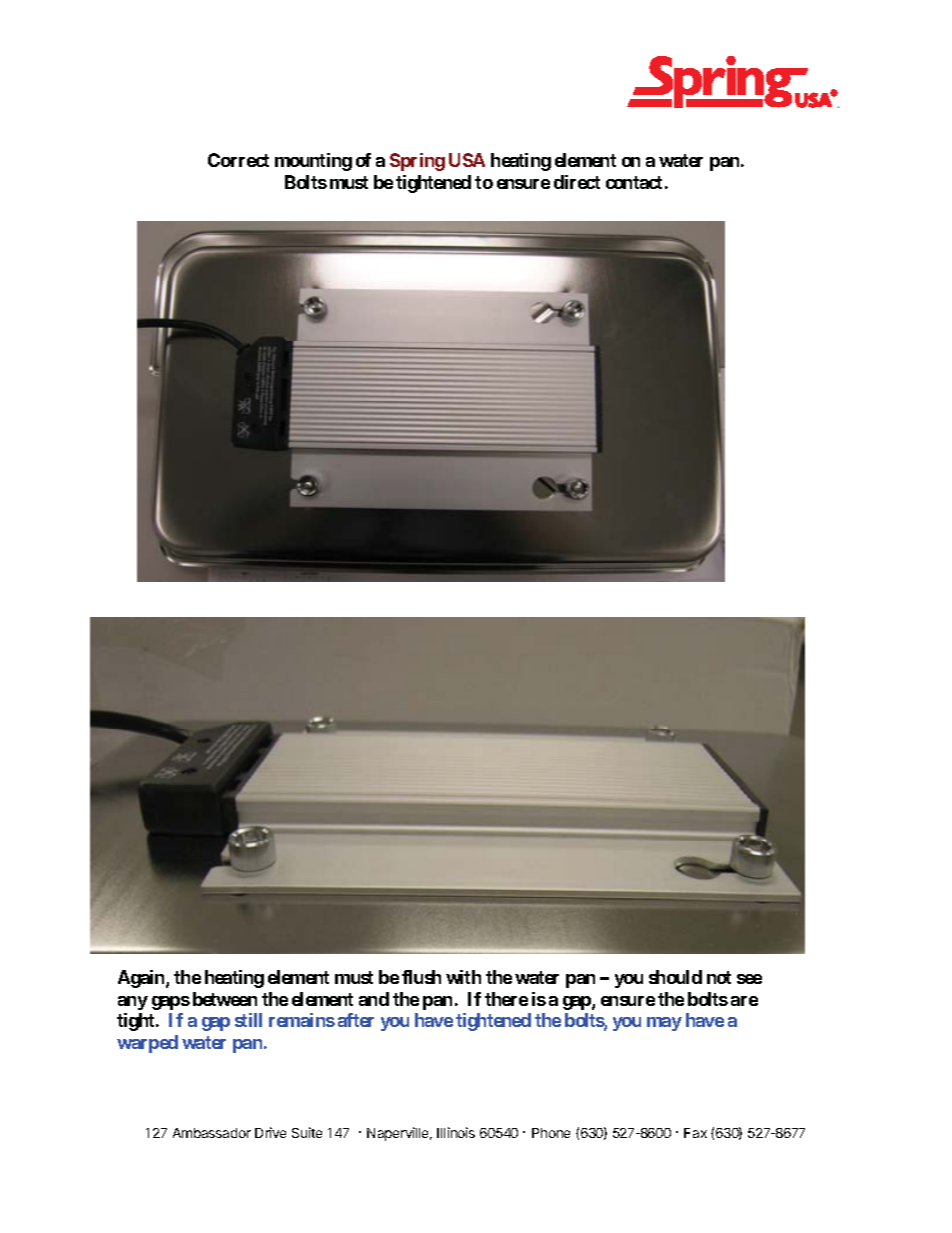  I want to click on flush, so click(421, 977).
